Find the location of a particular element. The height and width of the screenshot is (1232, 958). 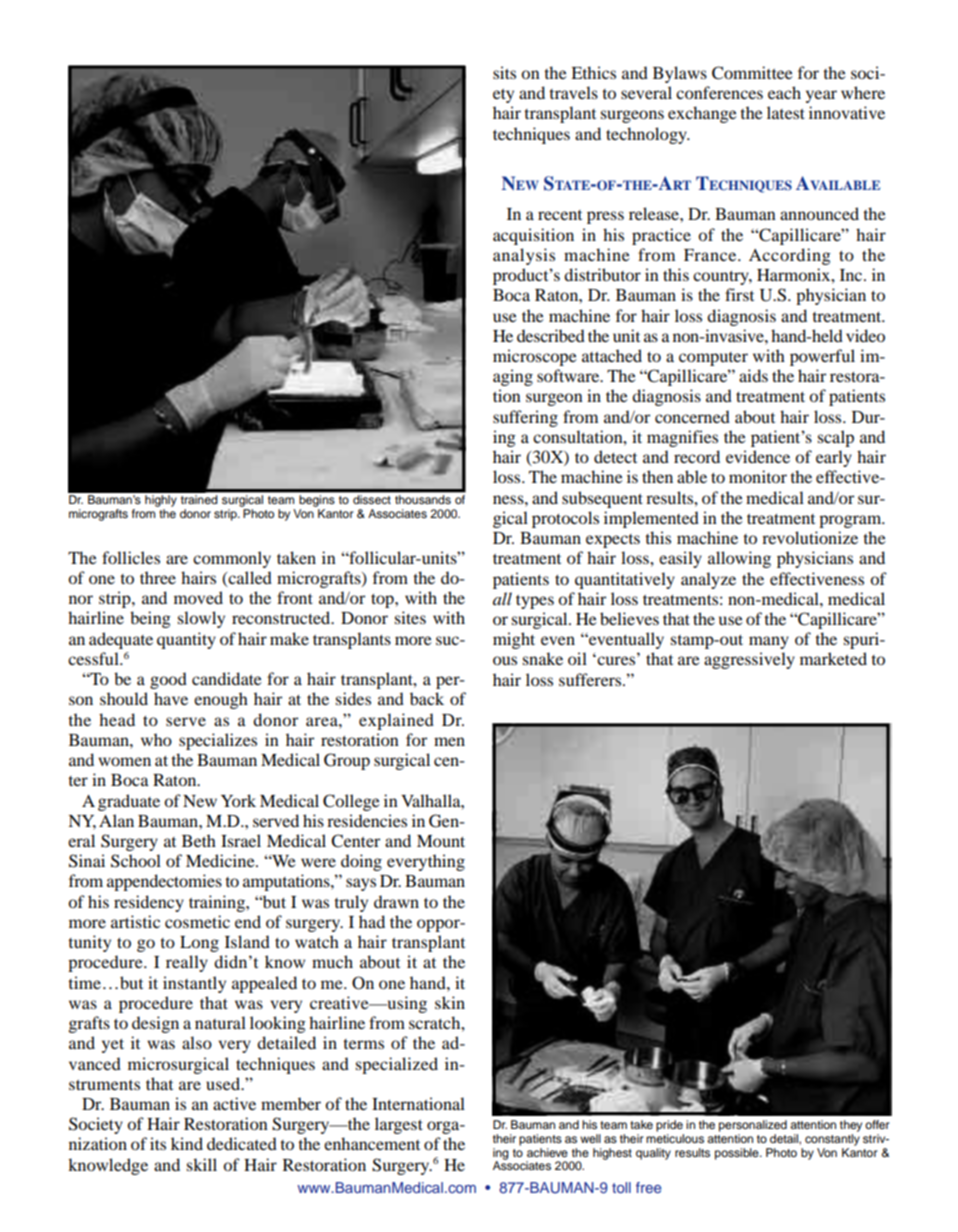

types is located at coordinates (535, 602).
